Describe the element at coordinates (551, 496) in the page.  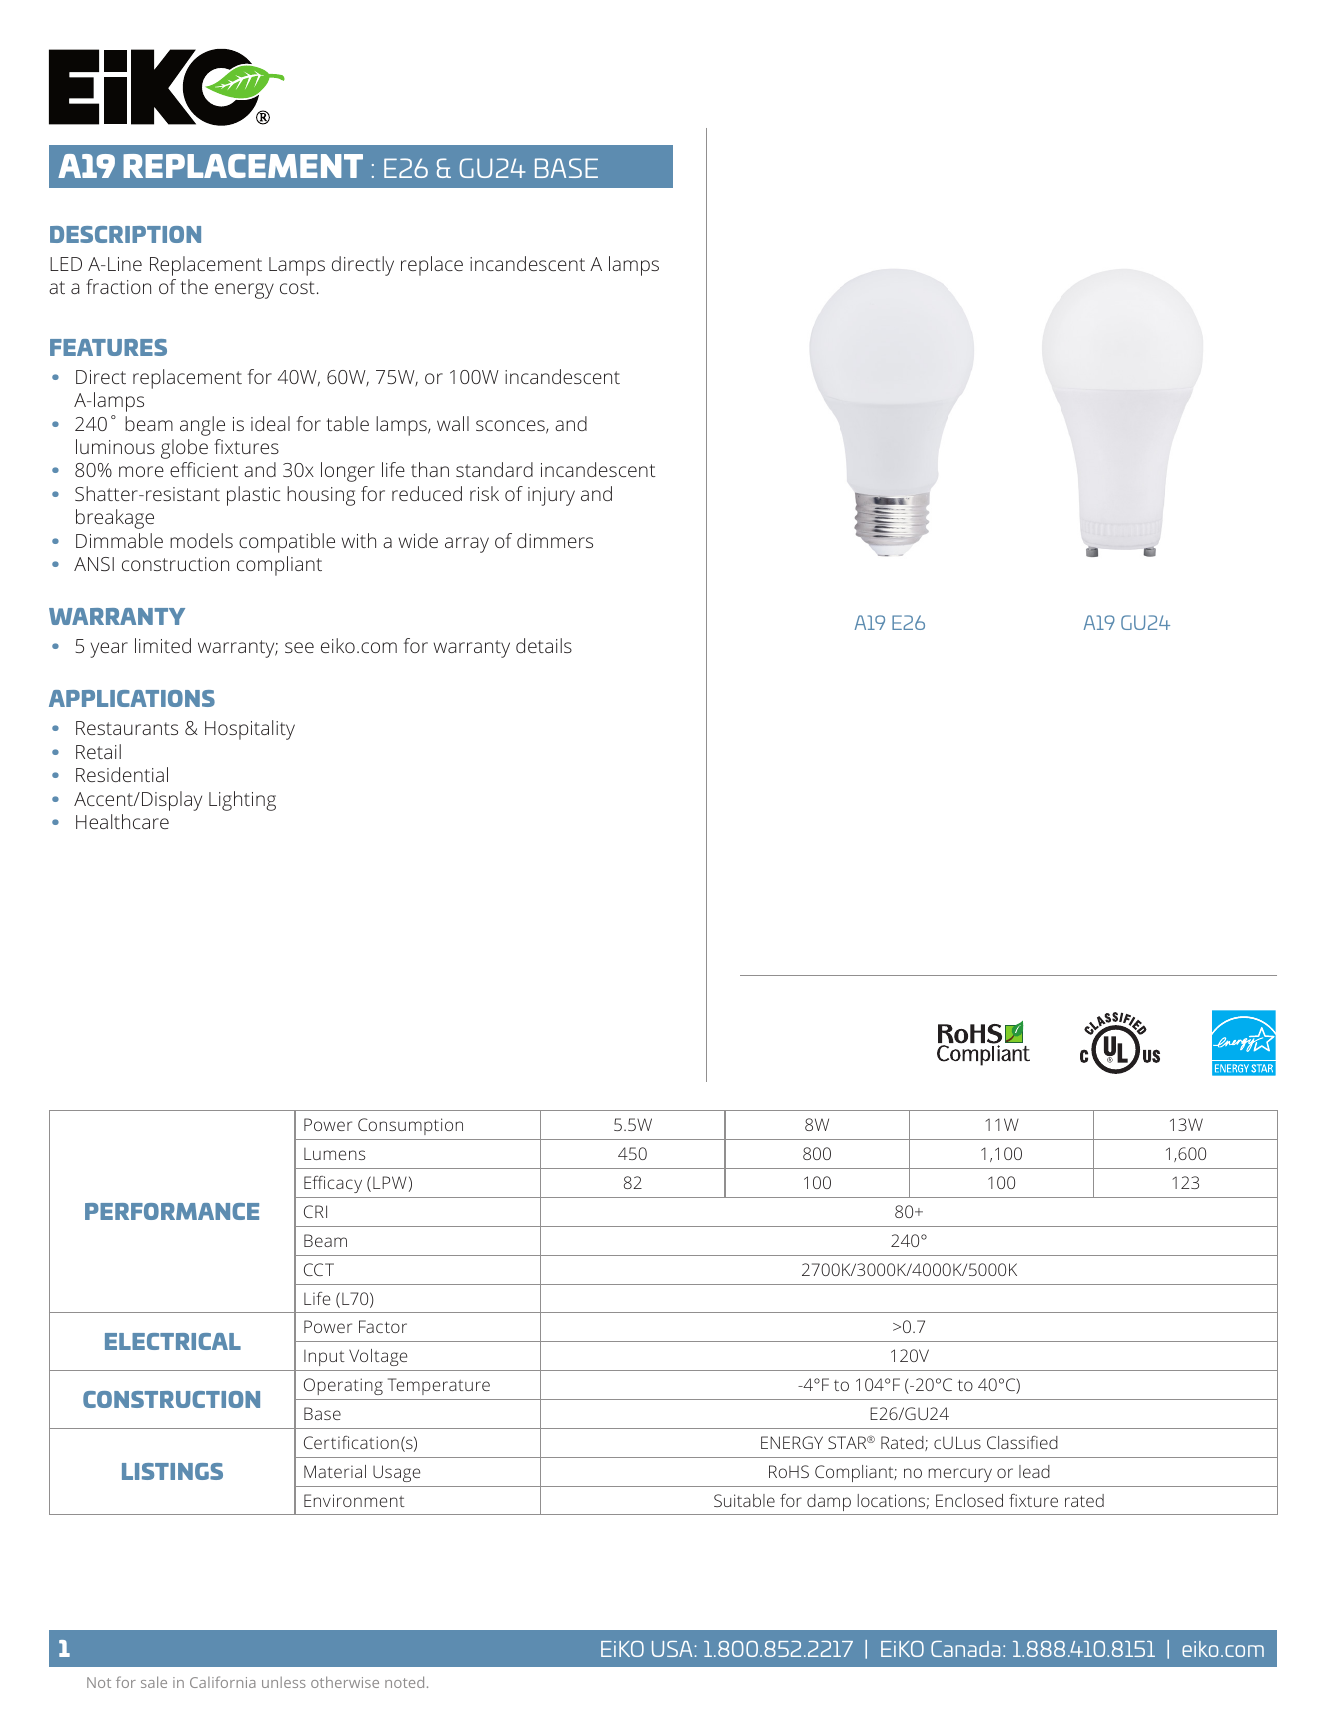
I see `injury` at that location.
